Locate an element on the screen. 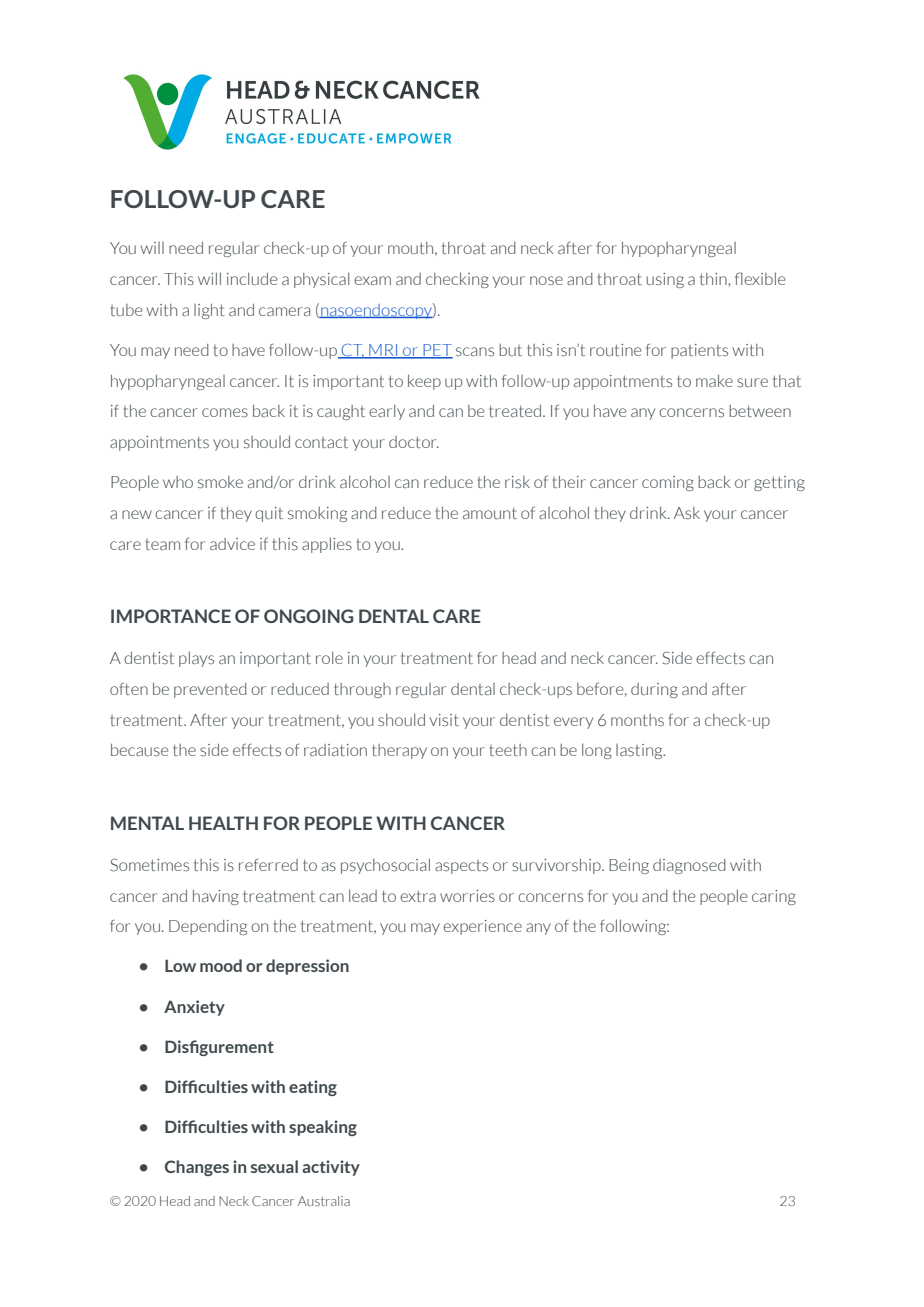  light is located at coordinates (209, 311).
